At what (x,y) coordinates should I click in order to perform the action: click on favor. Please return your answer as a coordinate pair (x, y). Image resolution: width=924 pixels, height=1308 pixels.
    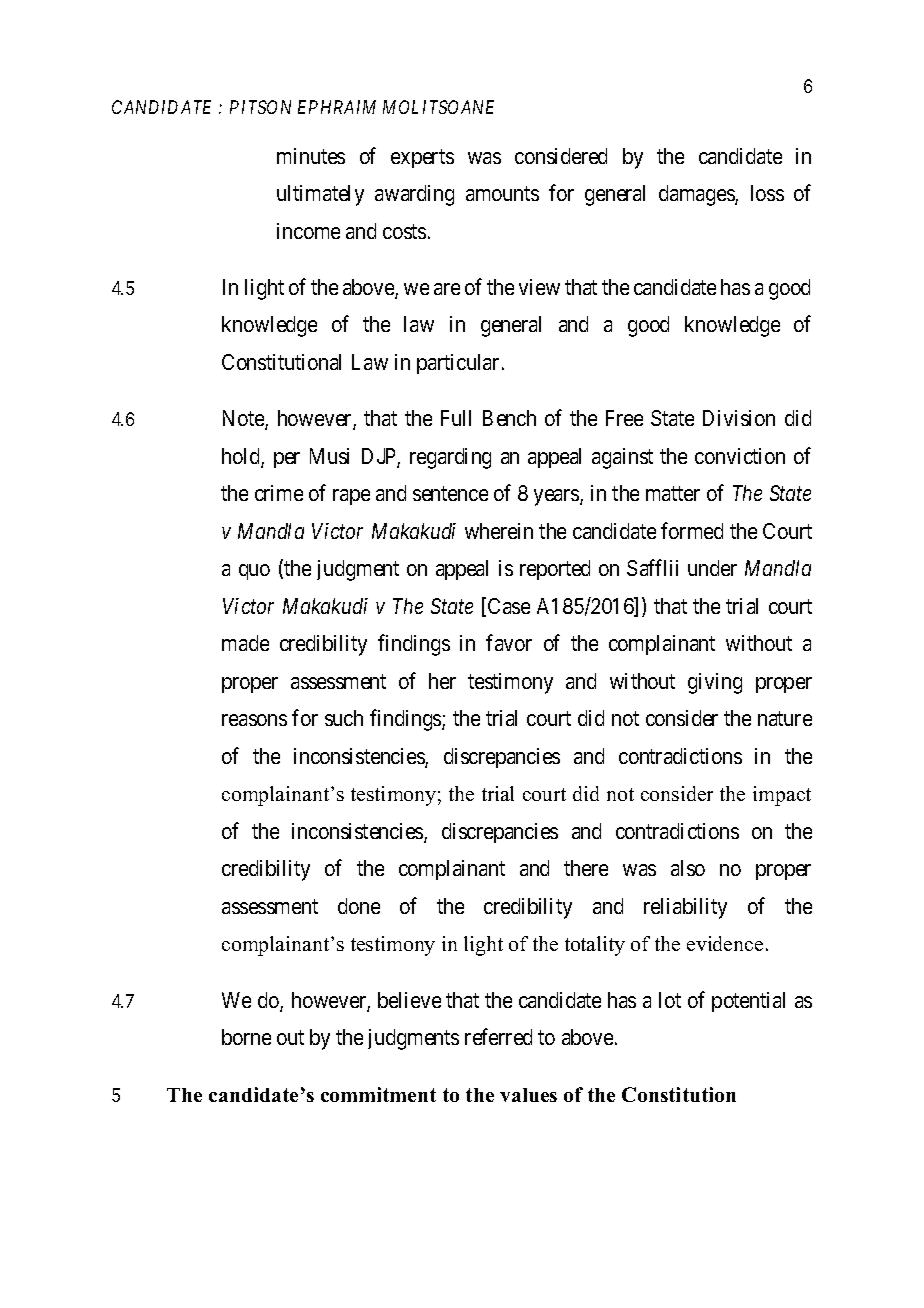
    Looking at the image, I should click on (509, 642).
